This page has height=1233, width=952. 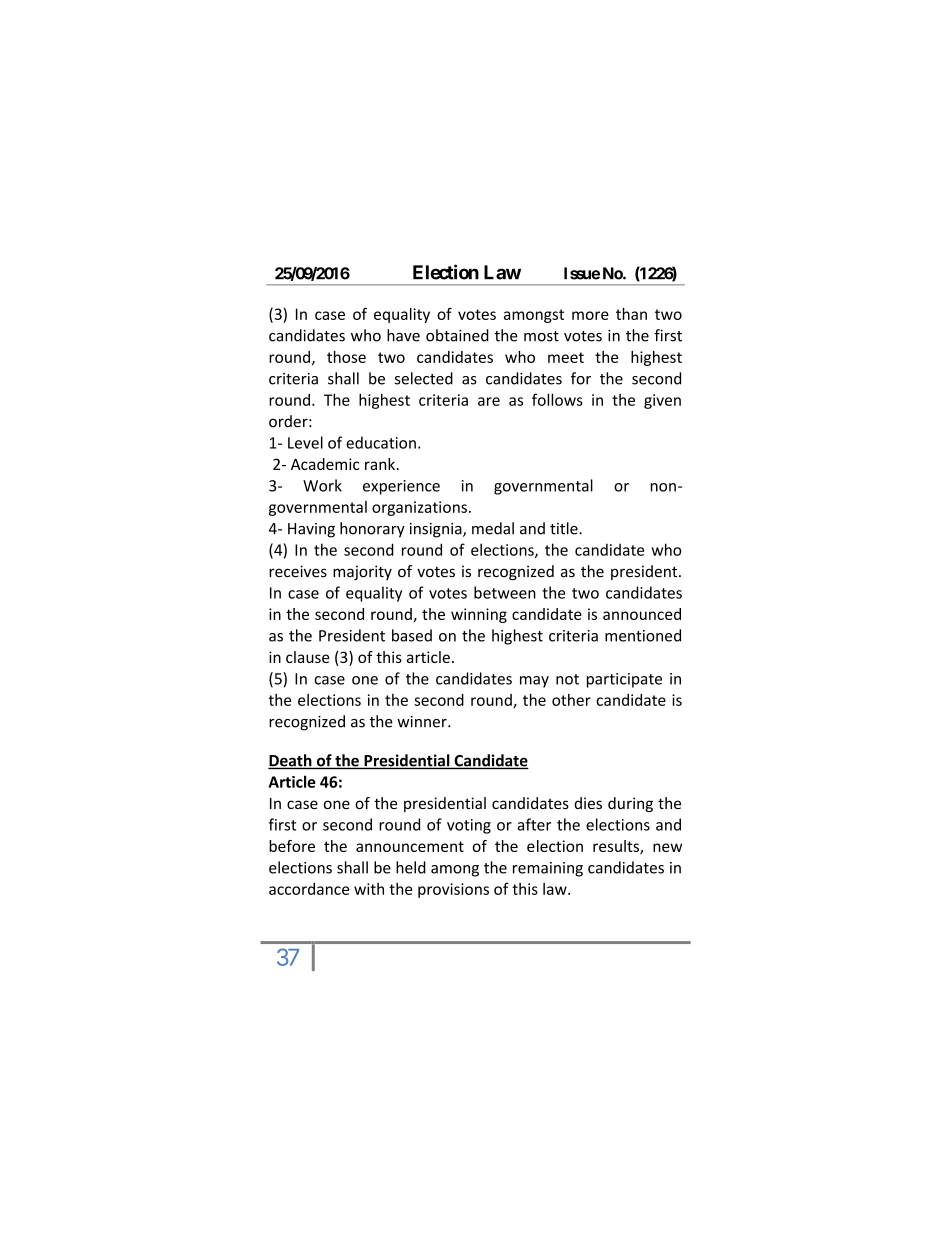 What do you see at coordinates (362, 572) in the page?
I see `majority` at bounding box center [362, 572].
